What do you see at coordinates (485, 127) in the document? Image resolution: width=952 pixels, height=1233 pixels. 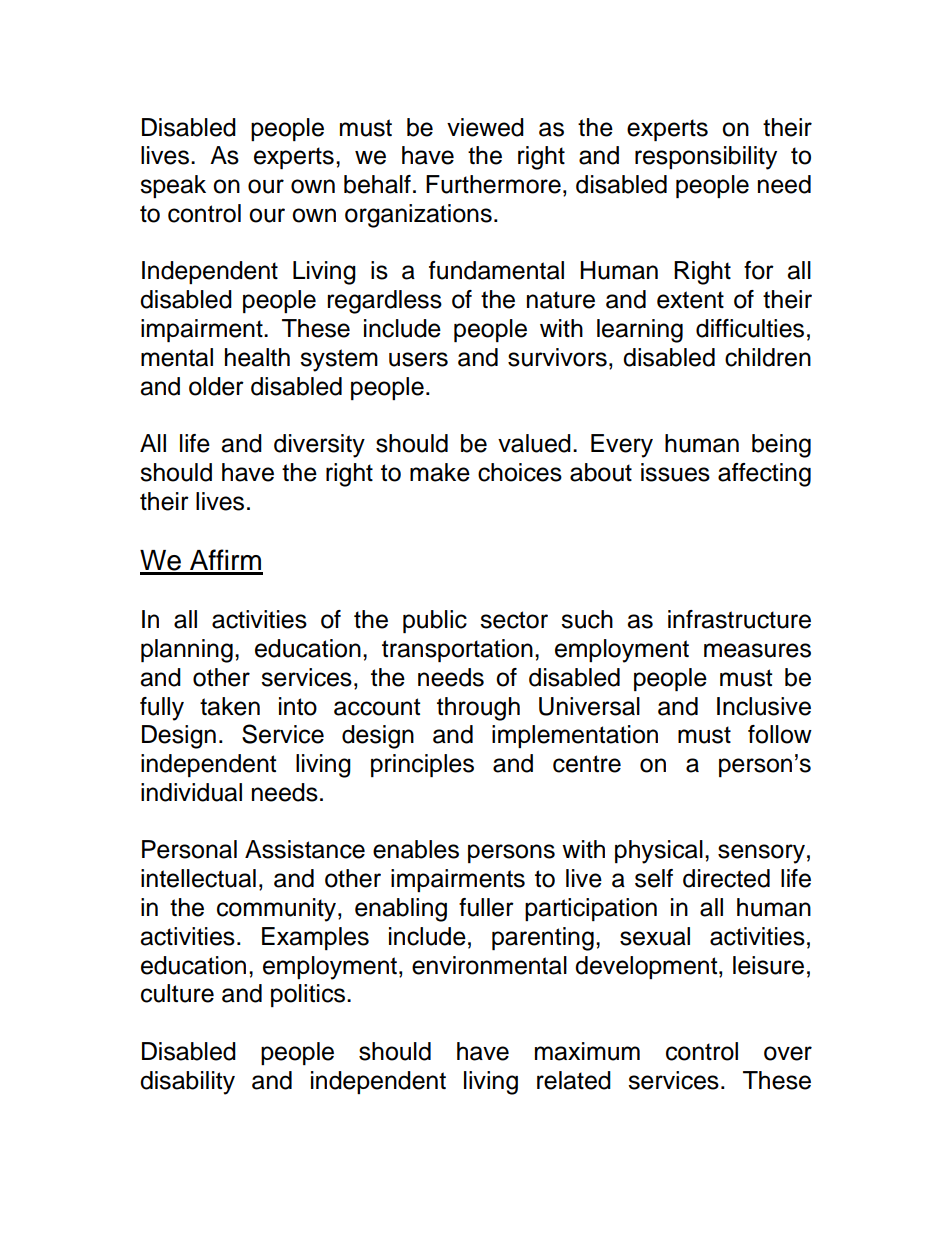 I see `viewed` at bounding box center [485, 127].
